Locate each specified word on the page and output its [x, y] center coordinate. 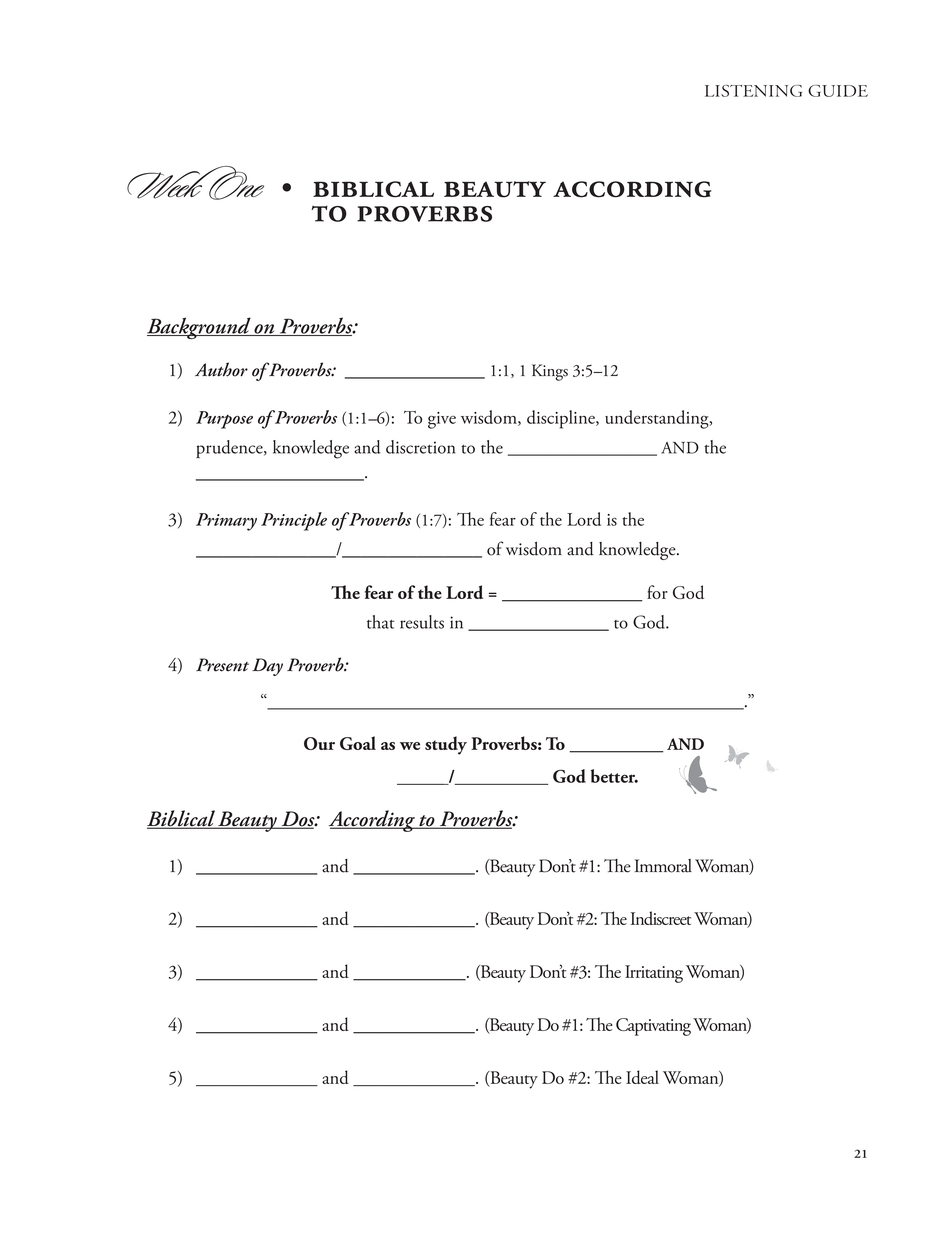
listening [753, 91]
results [422, 622]
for [657, 592]
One [235, 184]
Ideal [642, 1077]
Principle [294, 521]
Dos [298, 820]
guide [838, 91]
